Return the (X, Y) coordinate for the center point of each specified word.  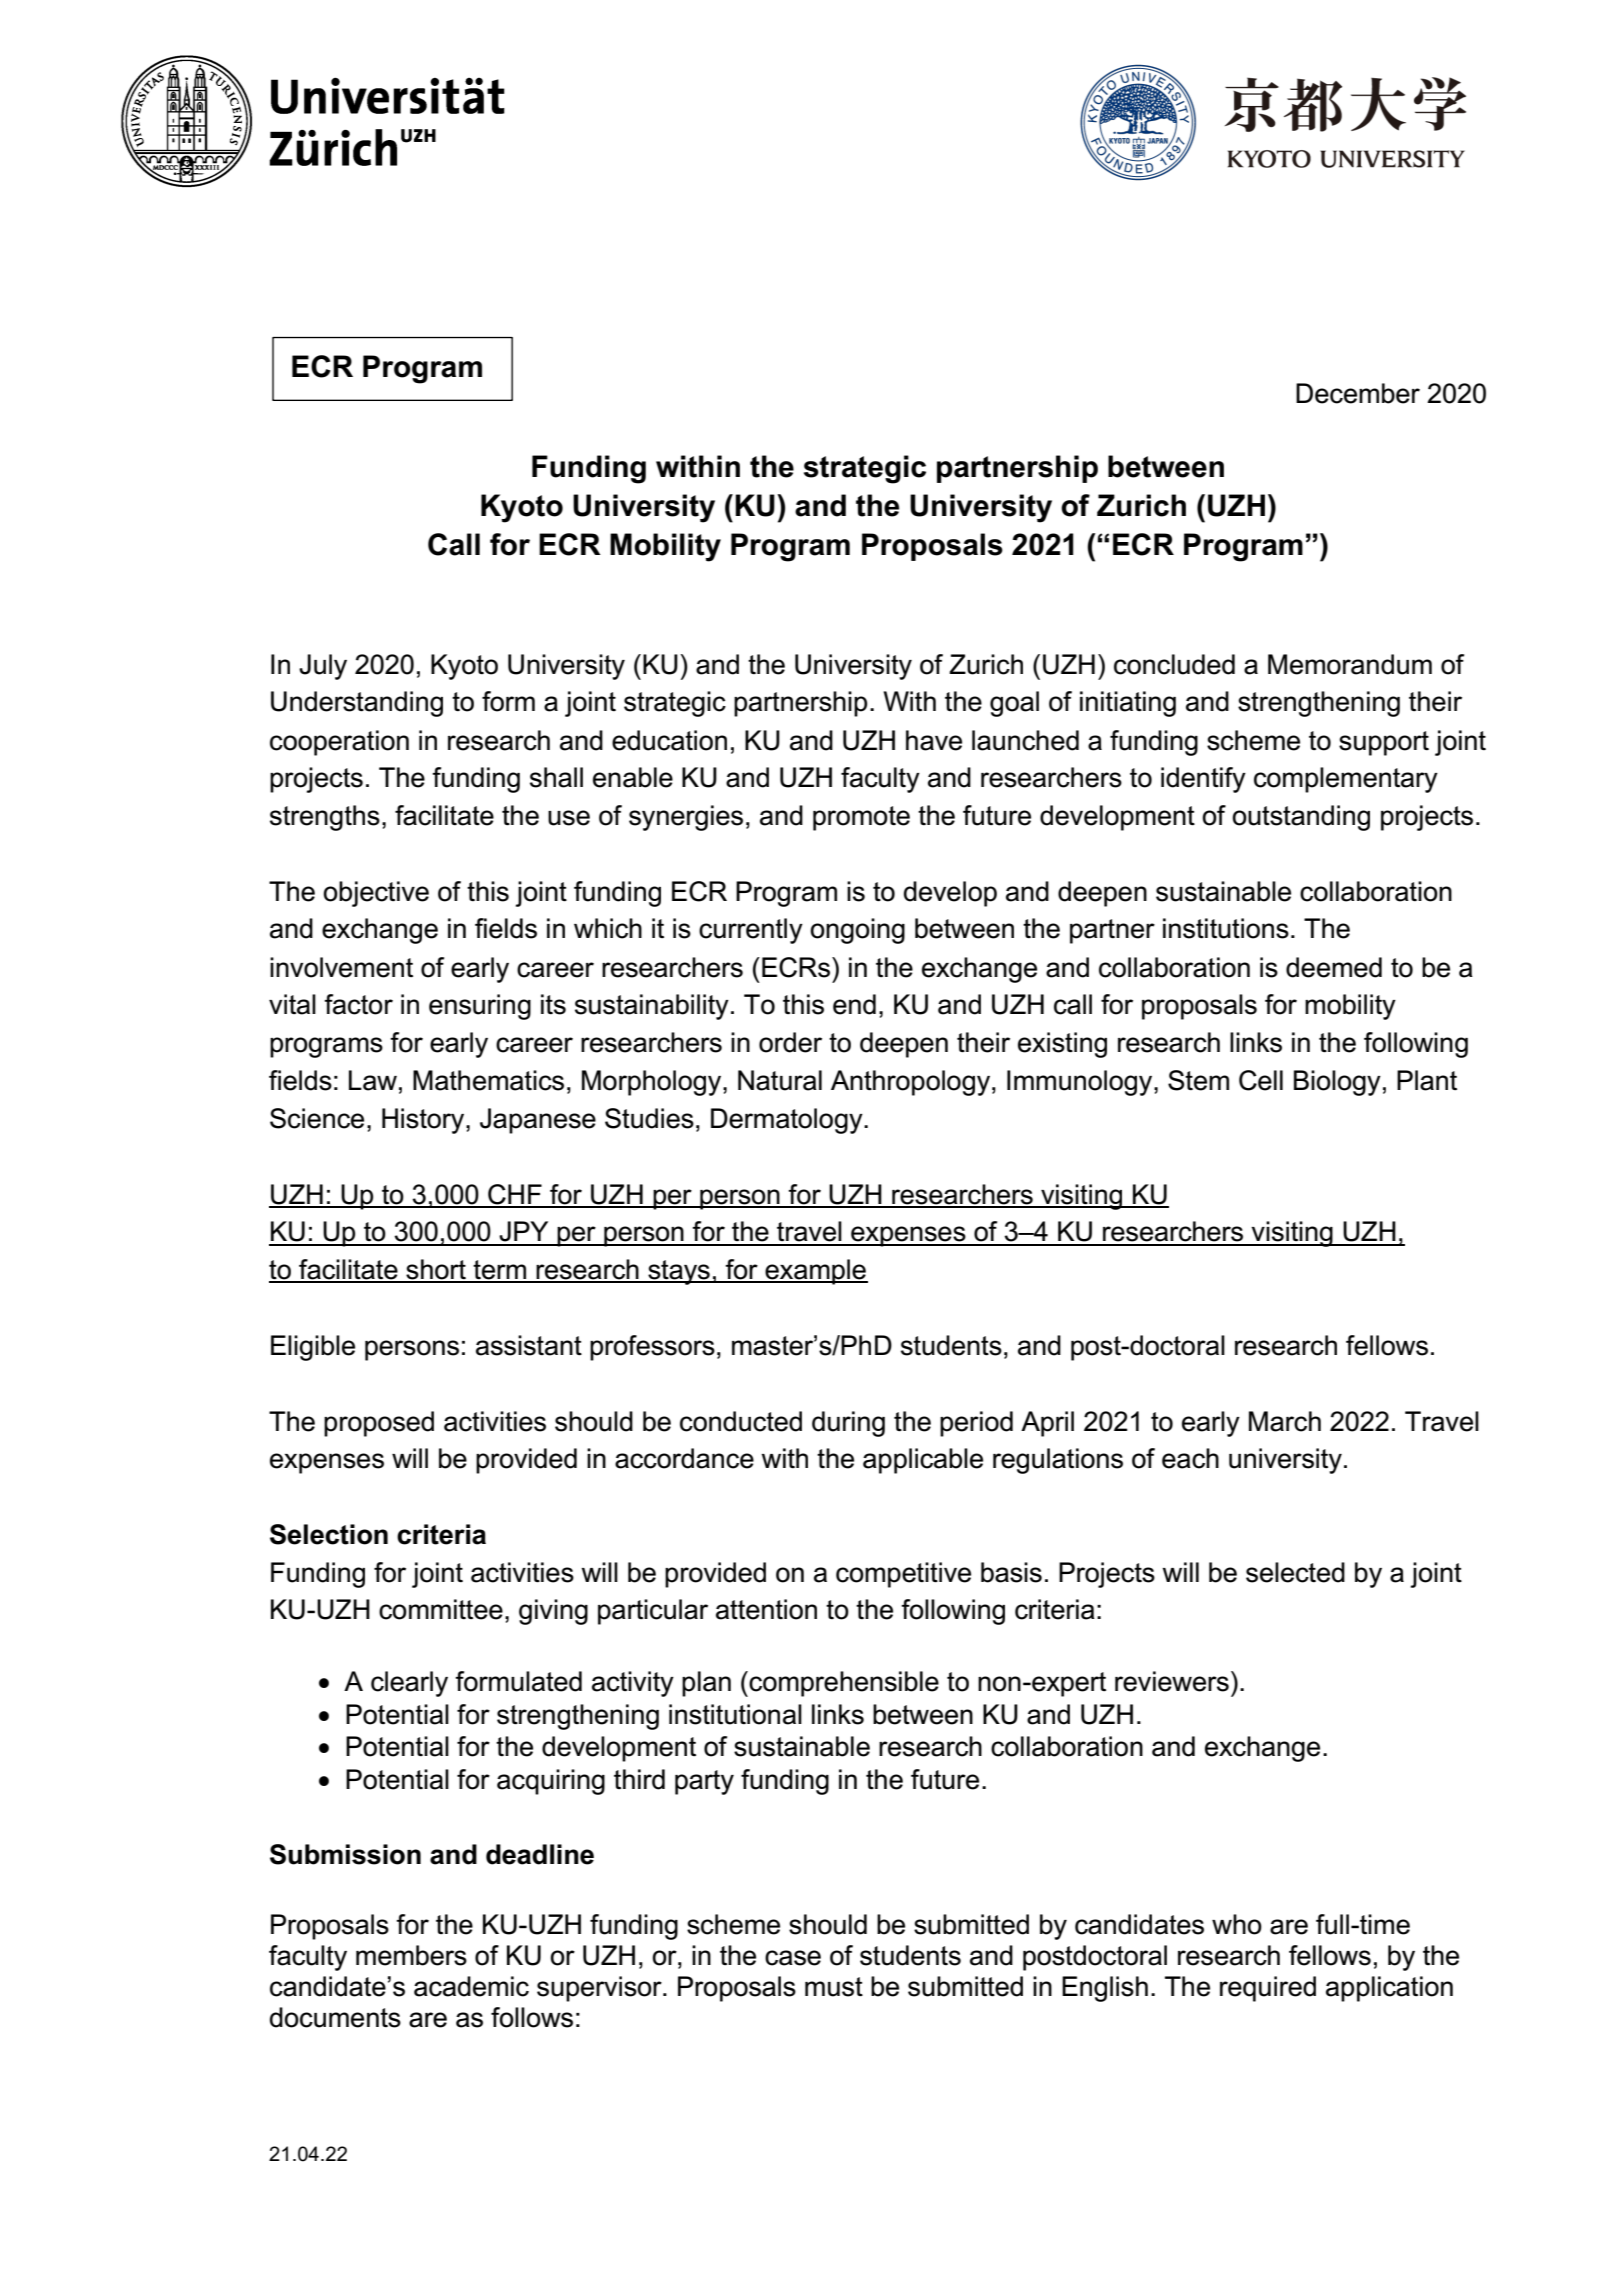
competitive (903, 1575)
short (436, 1270)
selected (1295, 1572)
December (1358, 393)
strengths (325, 818)
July (323, 667)
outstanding (1301, 818)
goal (1014, 704)
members (411, 1955)
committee (441, 1609)
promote (861, 818)
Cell (1261, 1080)
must (834, 1987)
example (815, 1272)
